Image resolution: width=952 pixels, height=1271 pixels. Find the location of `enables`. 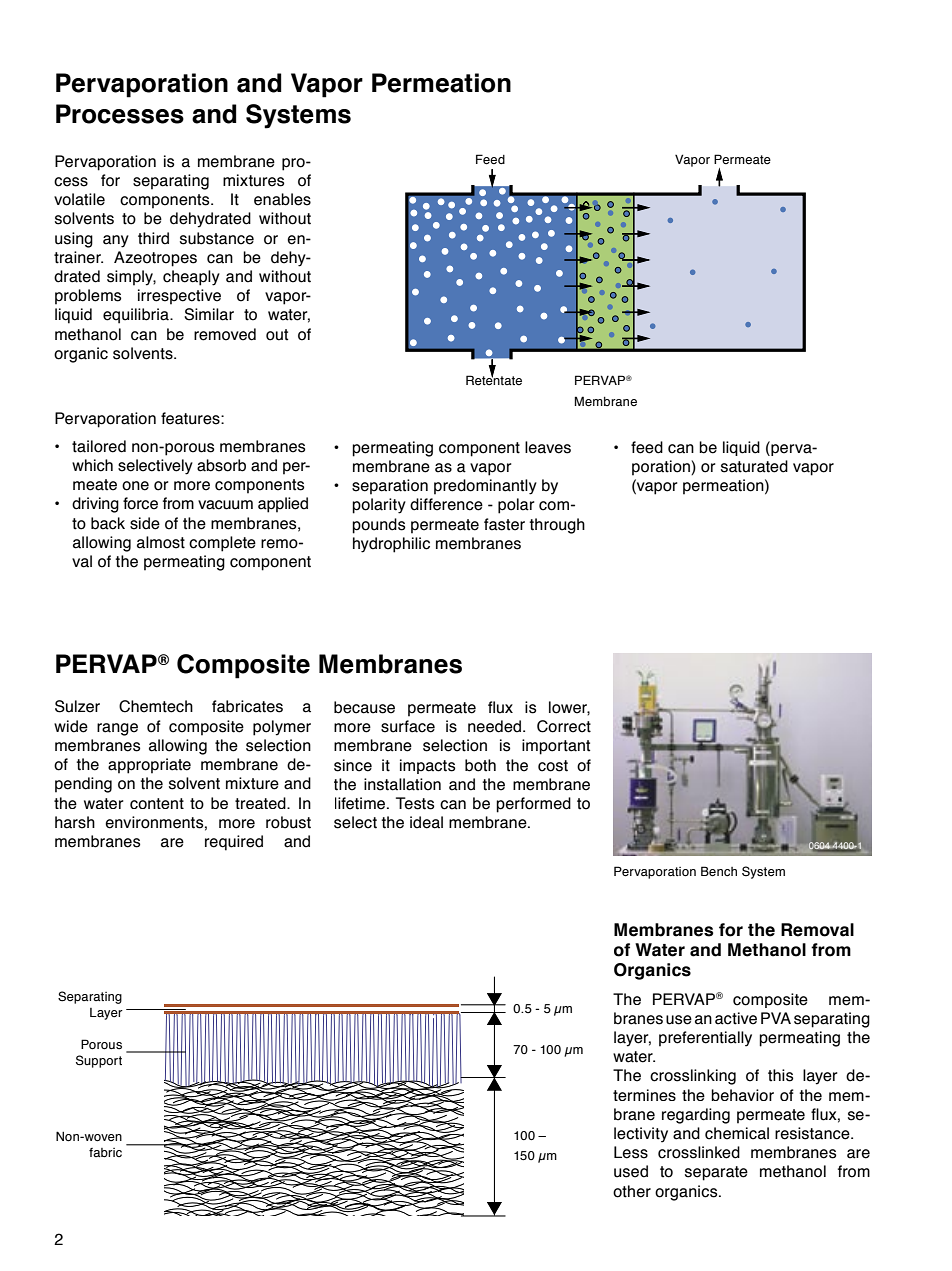

enables is located at coordinates (282, 199).
